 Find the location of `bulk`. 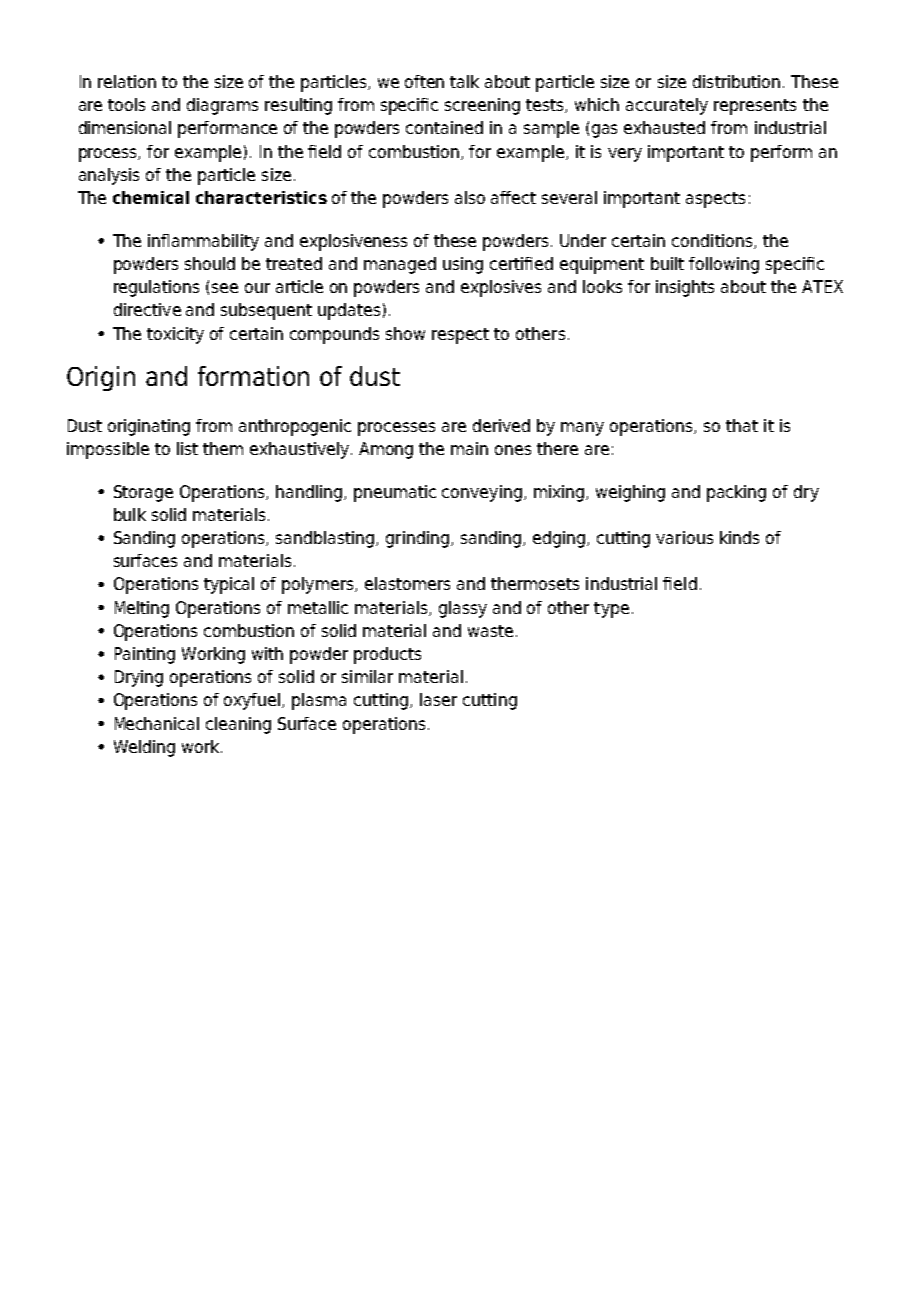

bulk is located at coordinates (130, 514).
